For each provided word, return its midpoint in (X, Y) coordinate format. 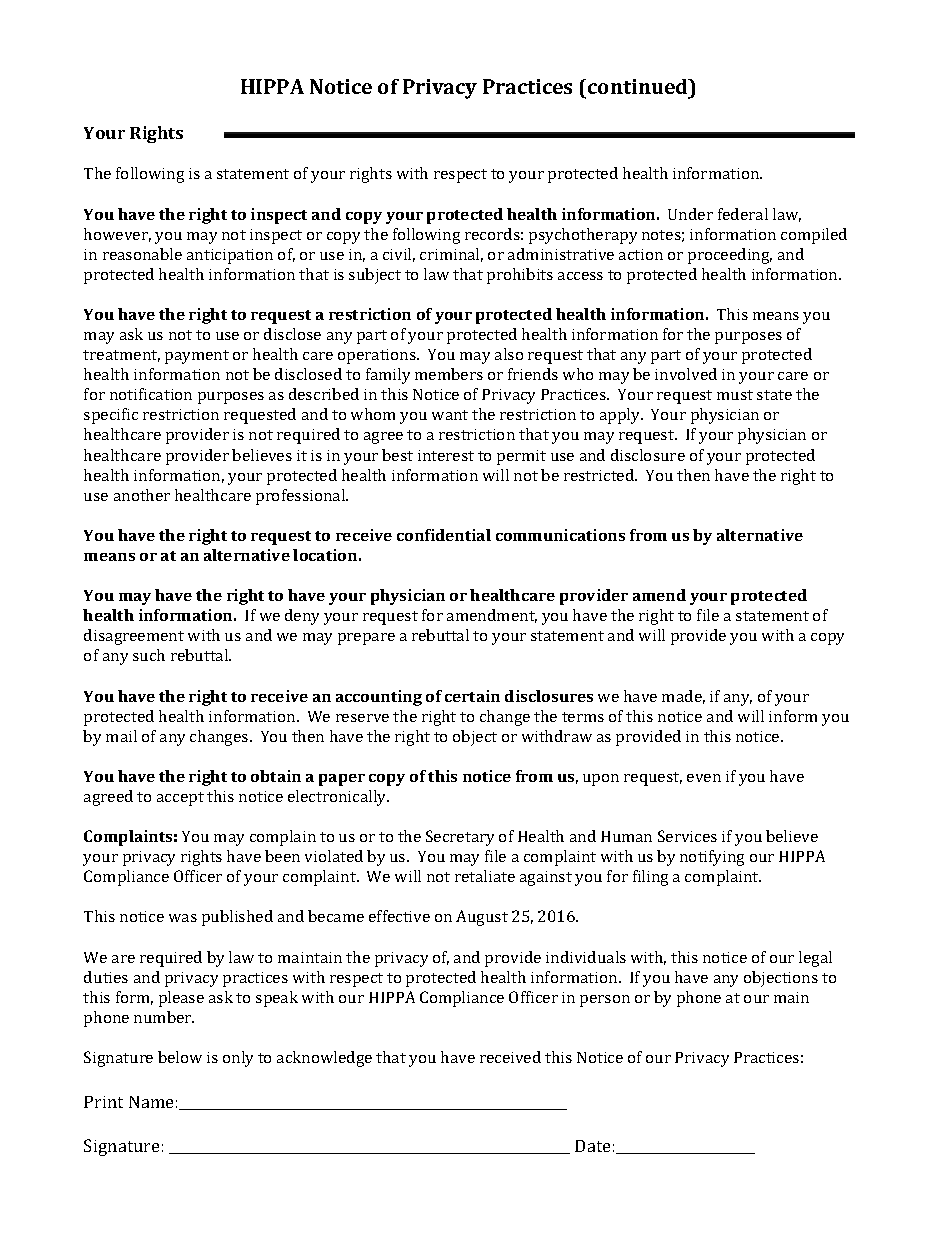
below (180, 1057)
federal (743, 214)
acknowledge (324, 1059)
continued (639, 88)
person (605, 1001)
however (117, 235)
